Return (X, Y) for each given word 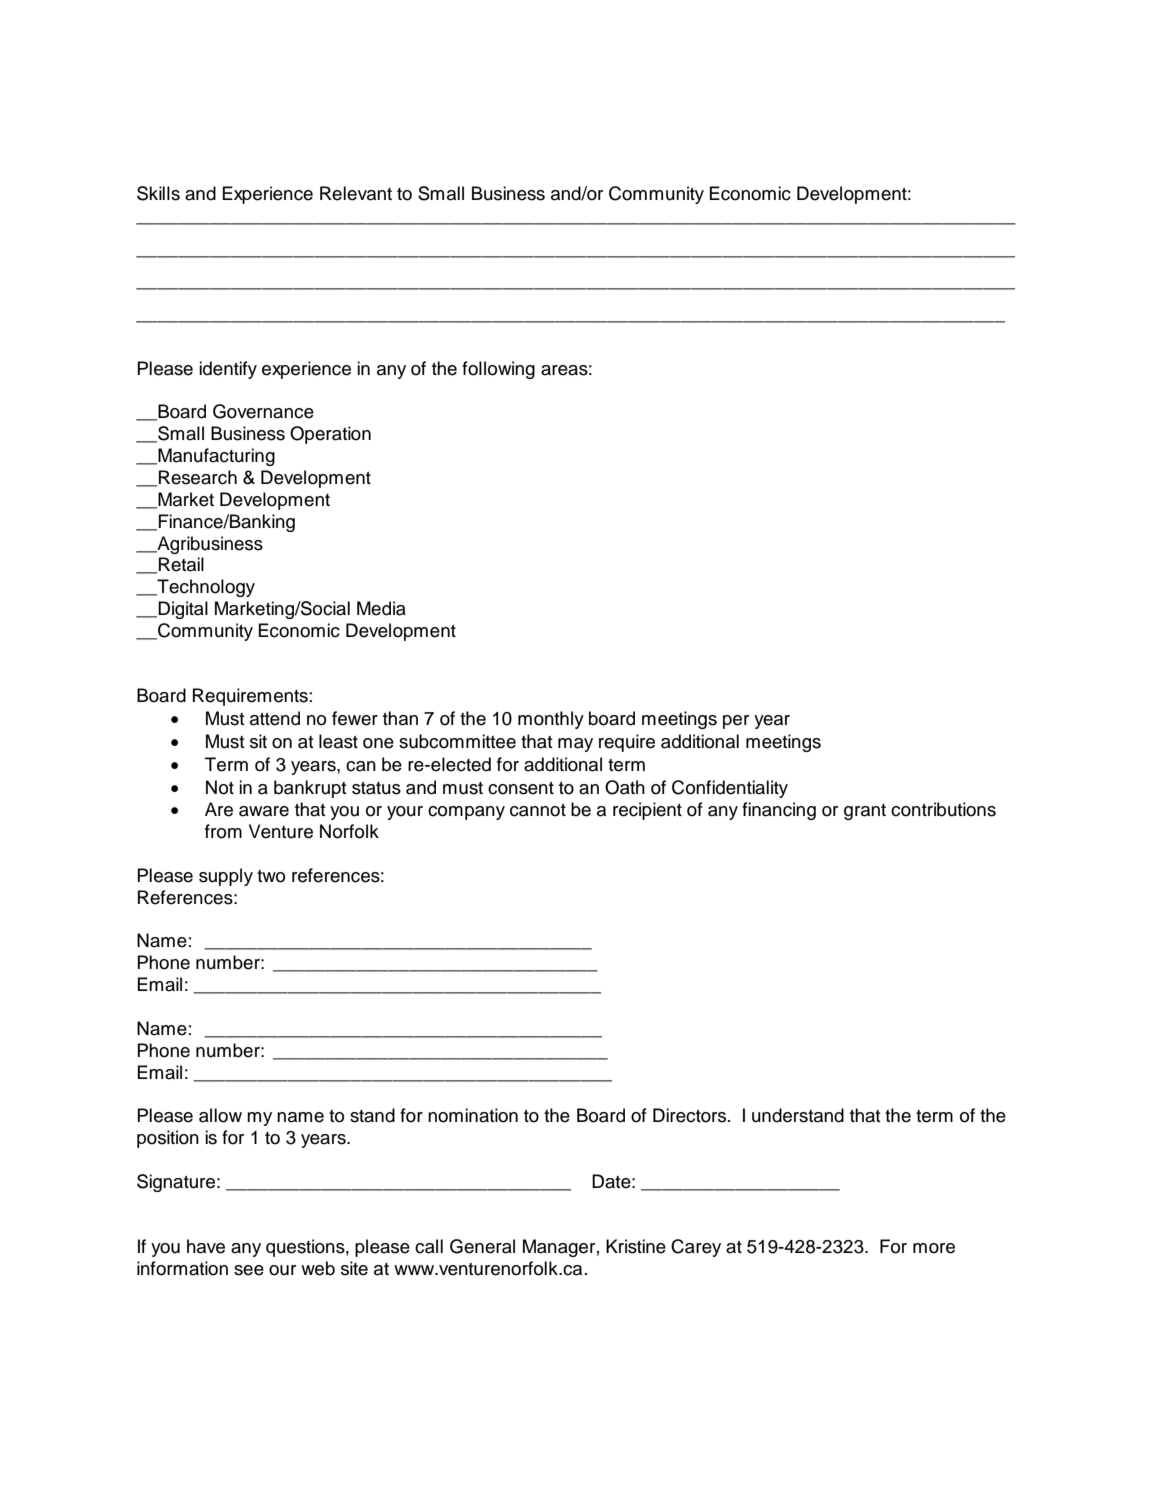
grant (865, 812)
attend (275, 718)
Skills (158, 193)
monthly (551, 720)
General (482, 1246)
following (498, 370)
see (249, 1270)
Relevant (356, 193)
